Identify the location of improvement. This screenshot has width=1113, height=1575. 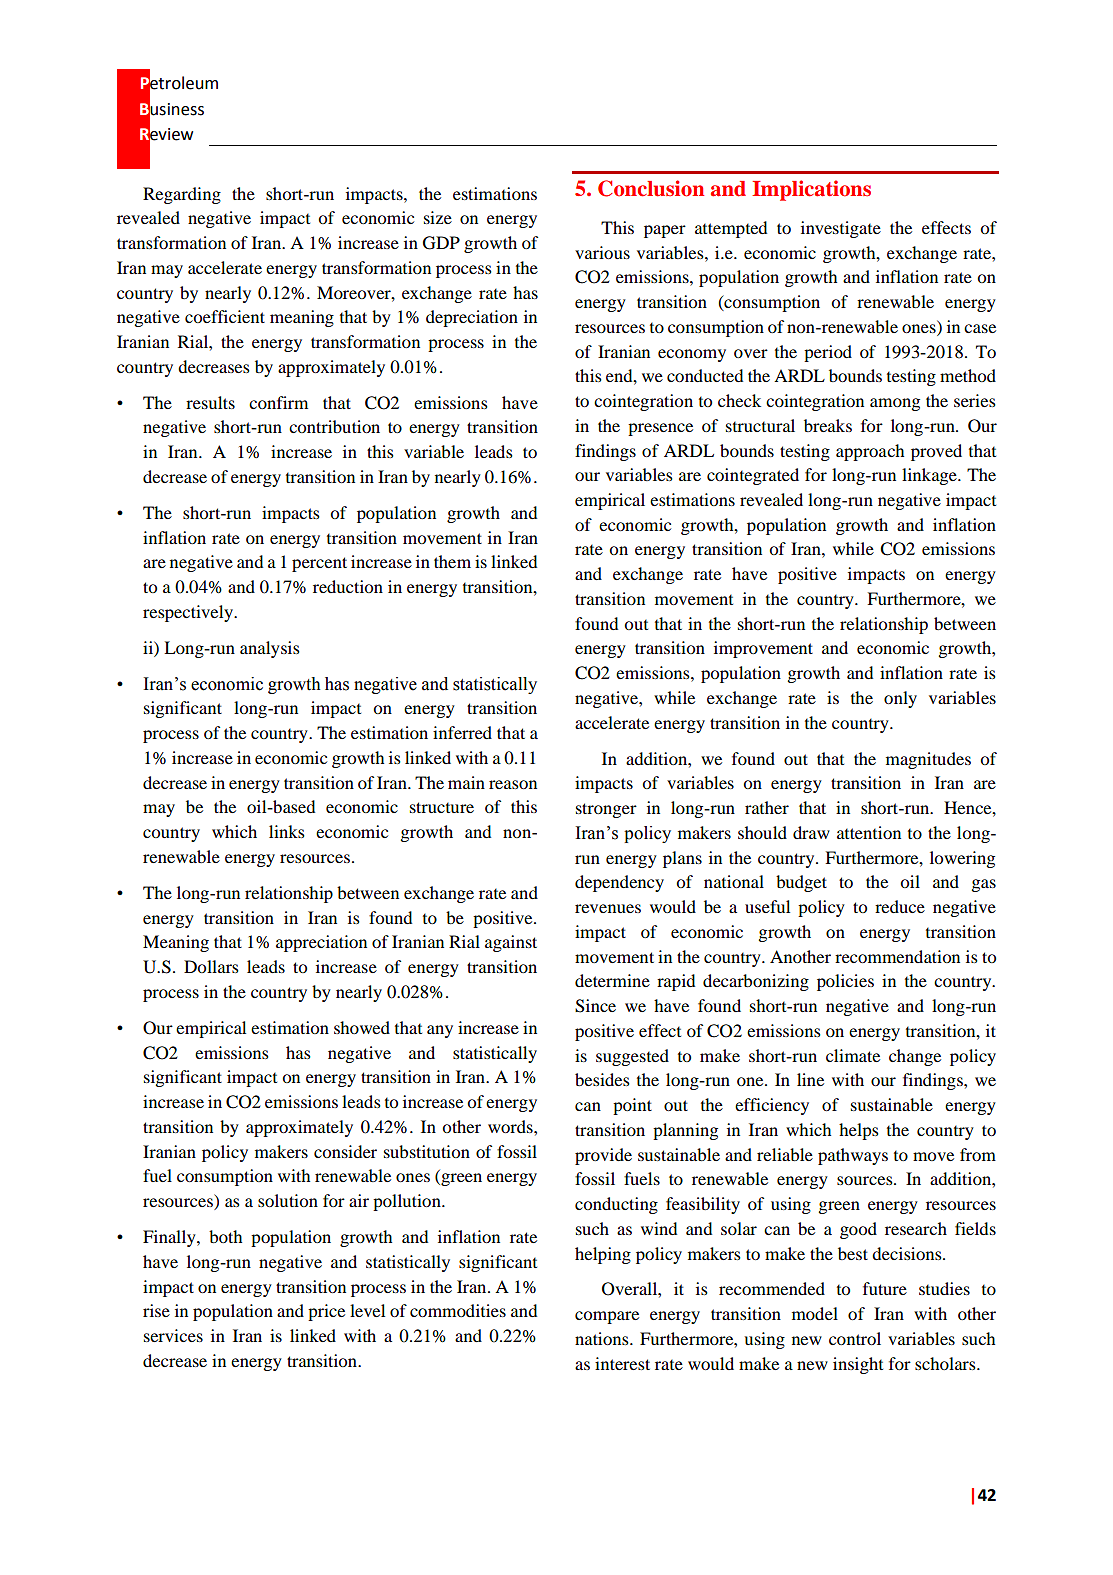
(763, 649).
